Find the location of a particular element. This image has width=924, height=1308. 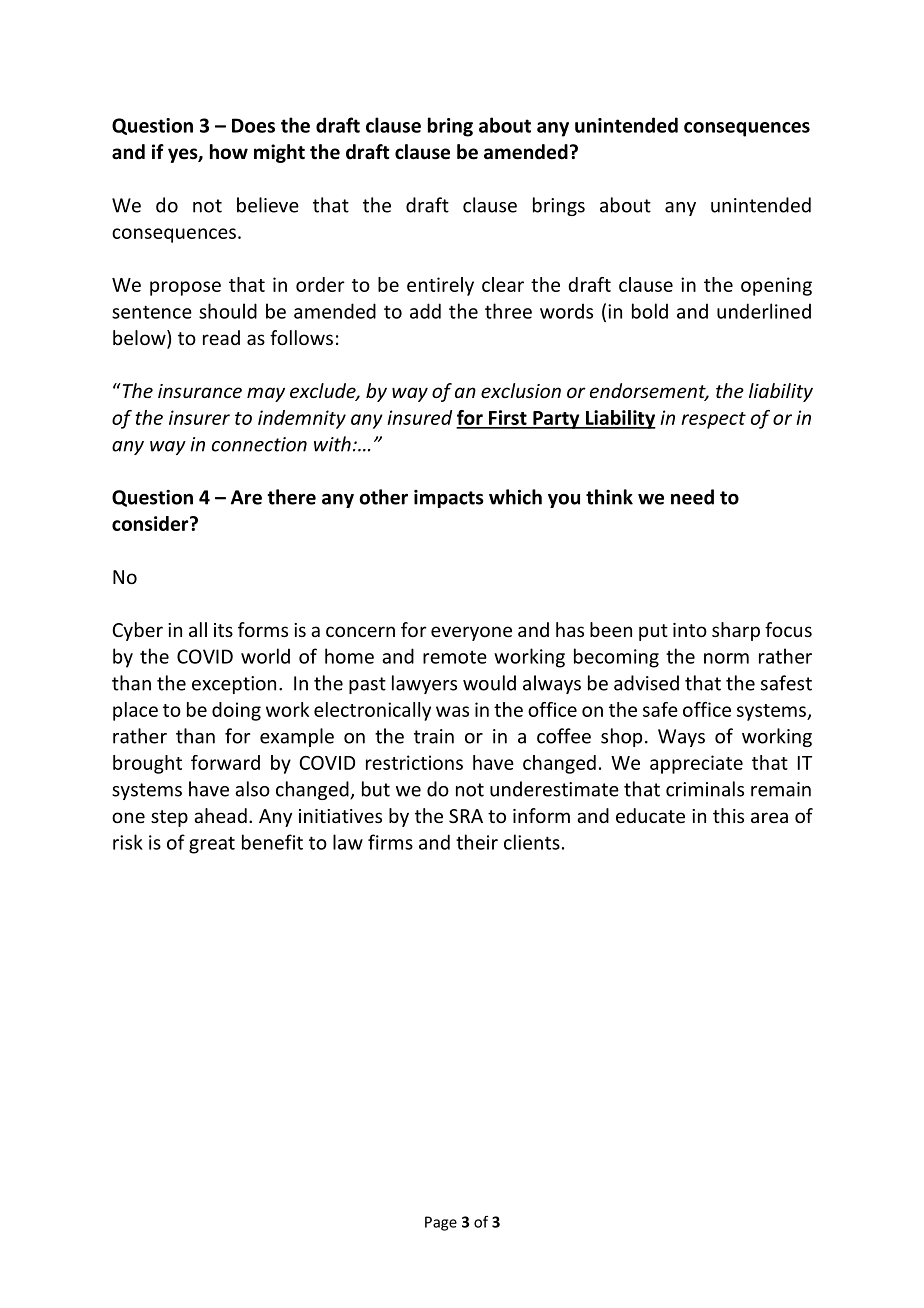

this is located at coordinates (728, 815).
